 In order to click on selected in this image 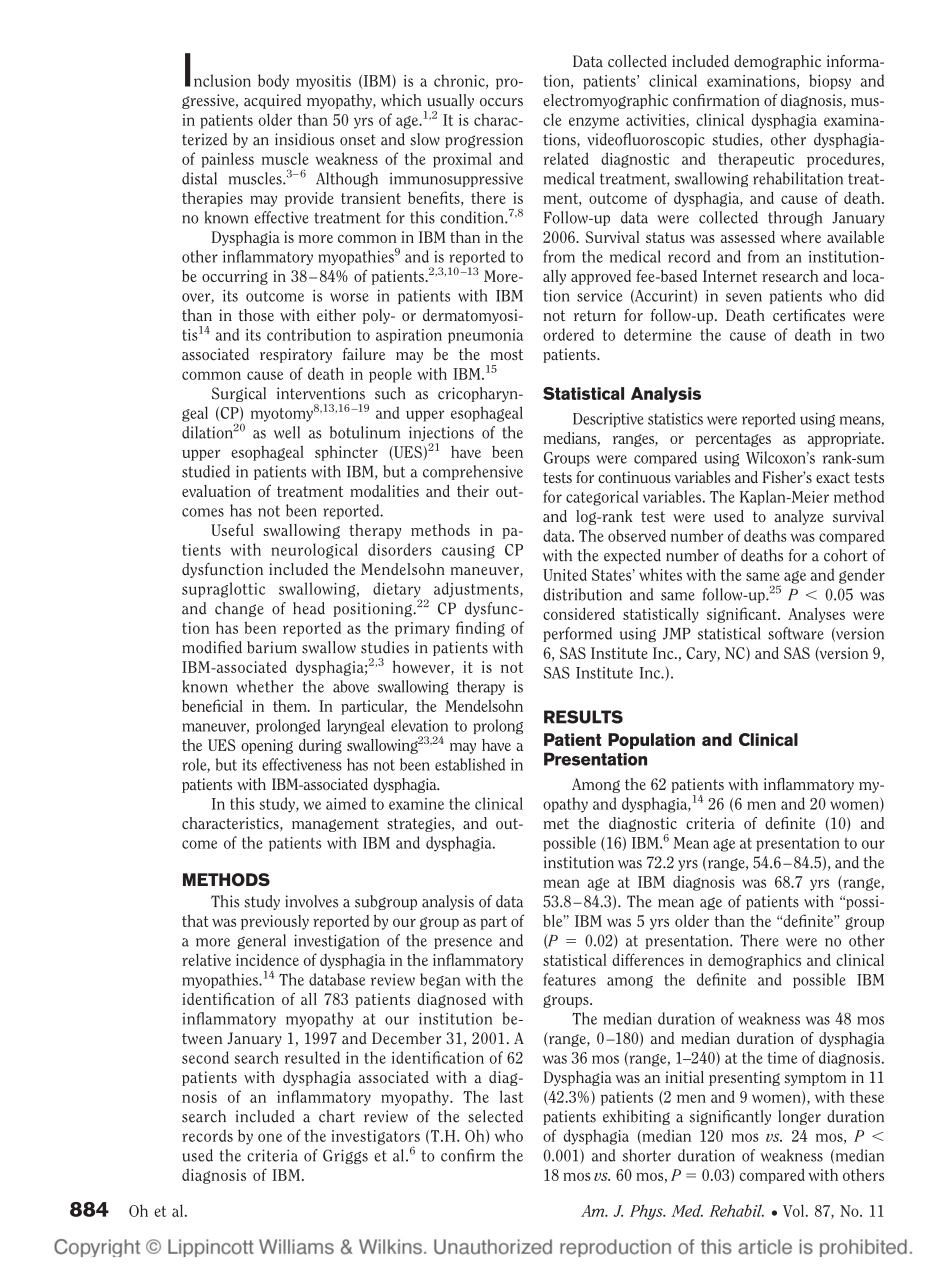, I will do `click(495, 1116)`.
